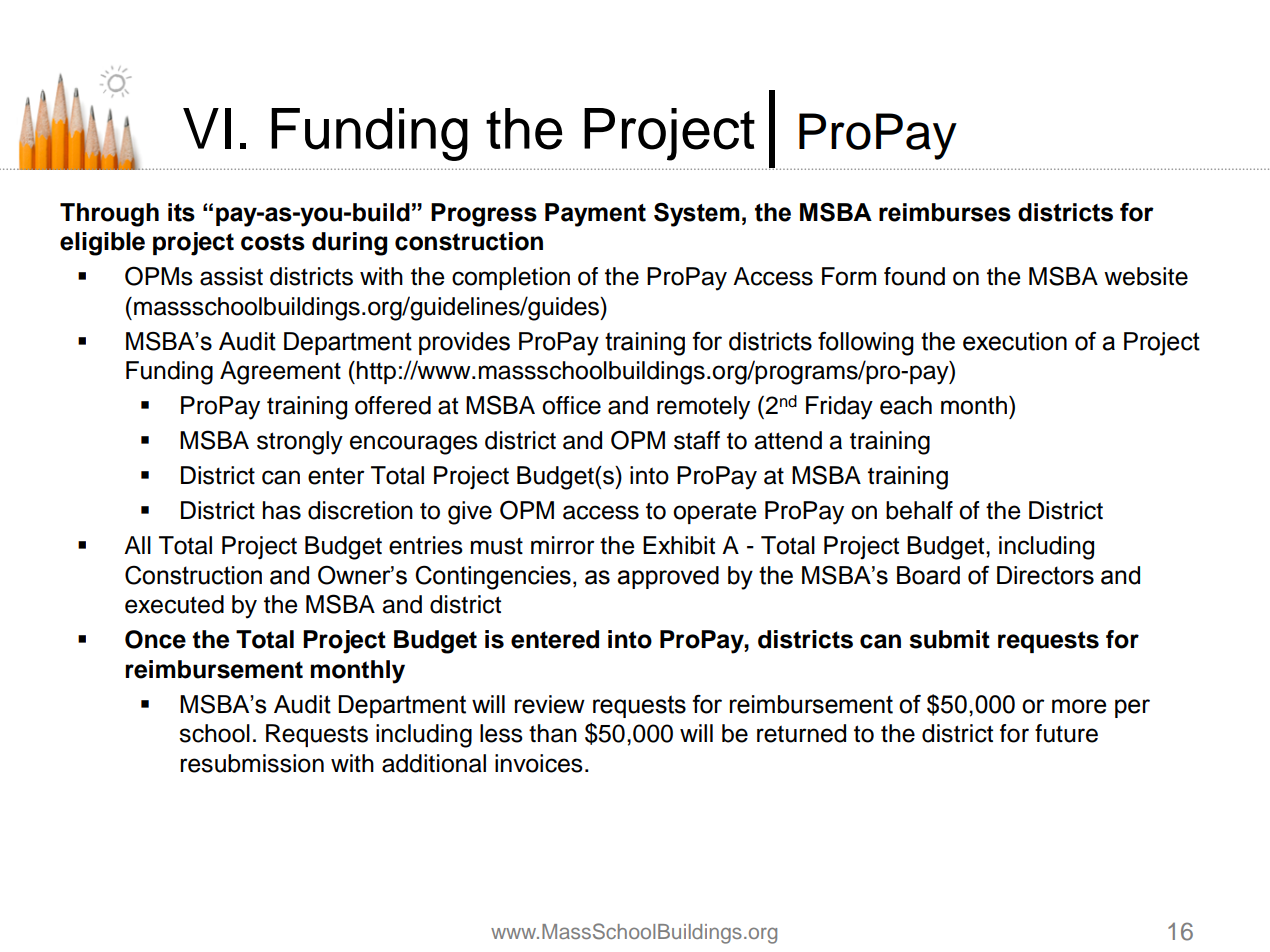  Describe the element at coordinates (1045, 575) in the screenshot. I see `Directors` at that location.
